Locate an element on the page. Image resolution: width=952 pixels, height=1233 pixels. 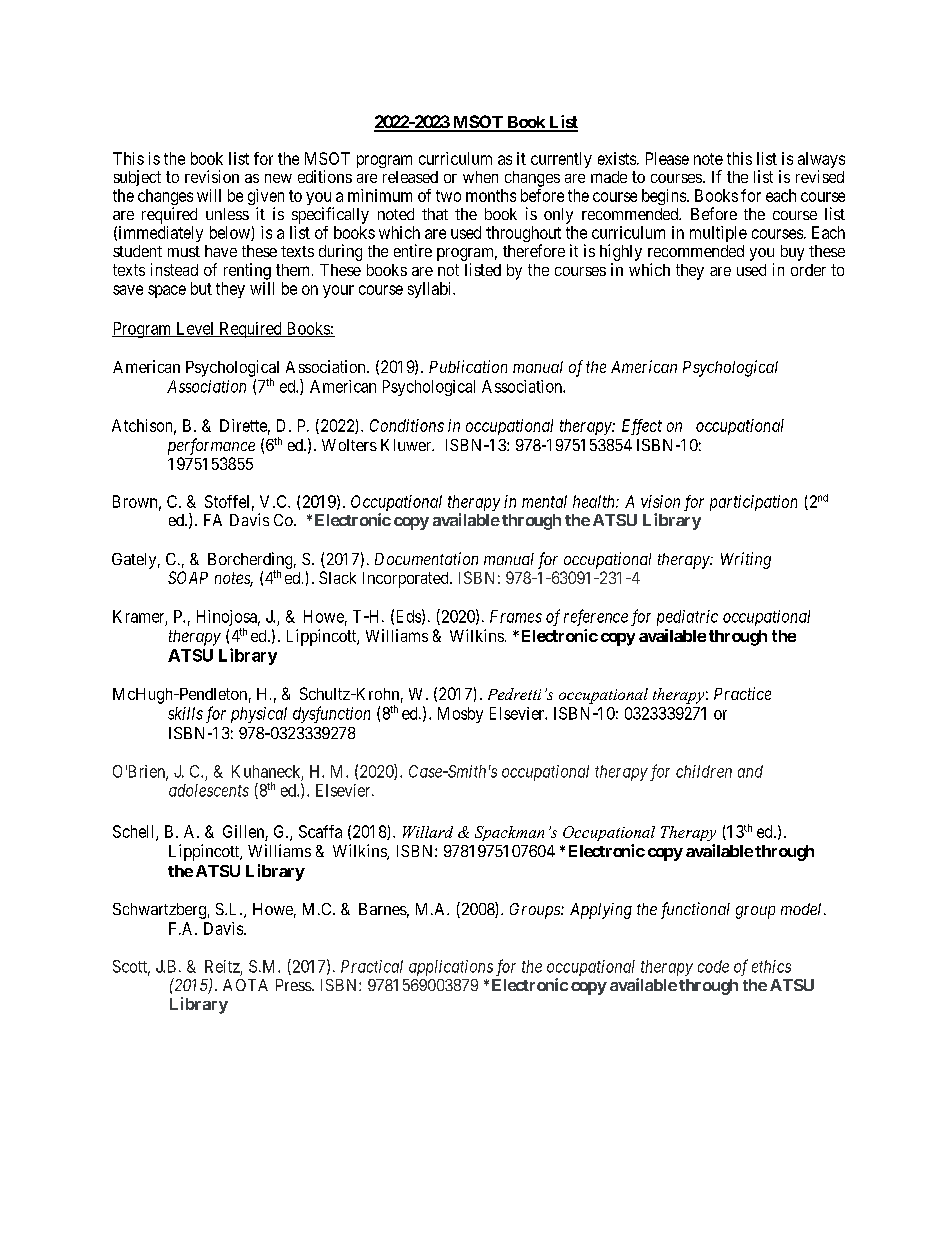
unless is located at coordinates (227, 214).
